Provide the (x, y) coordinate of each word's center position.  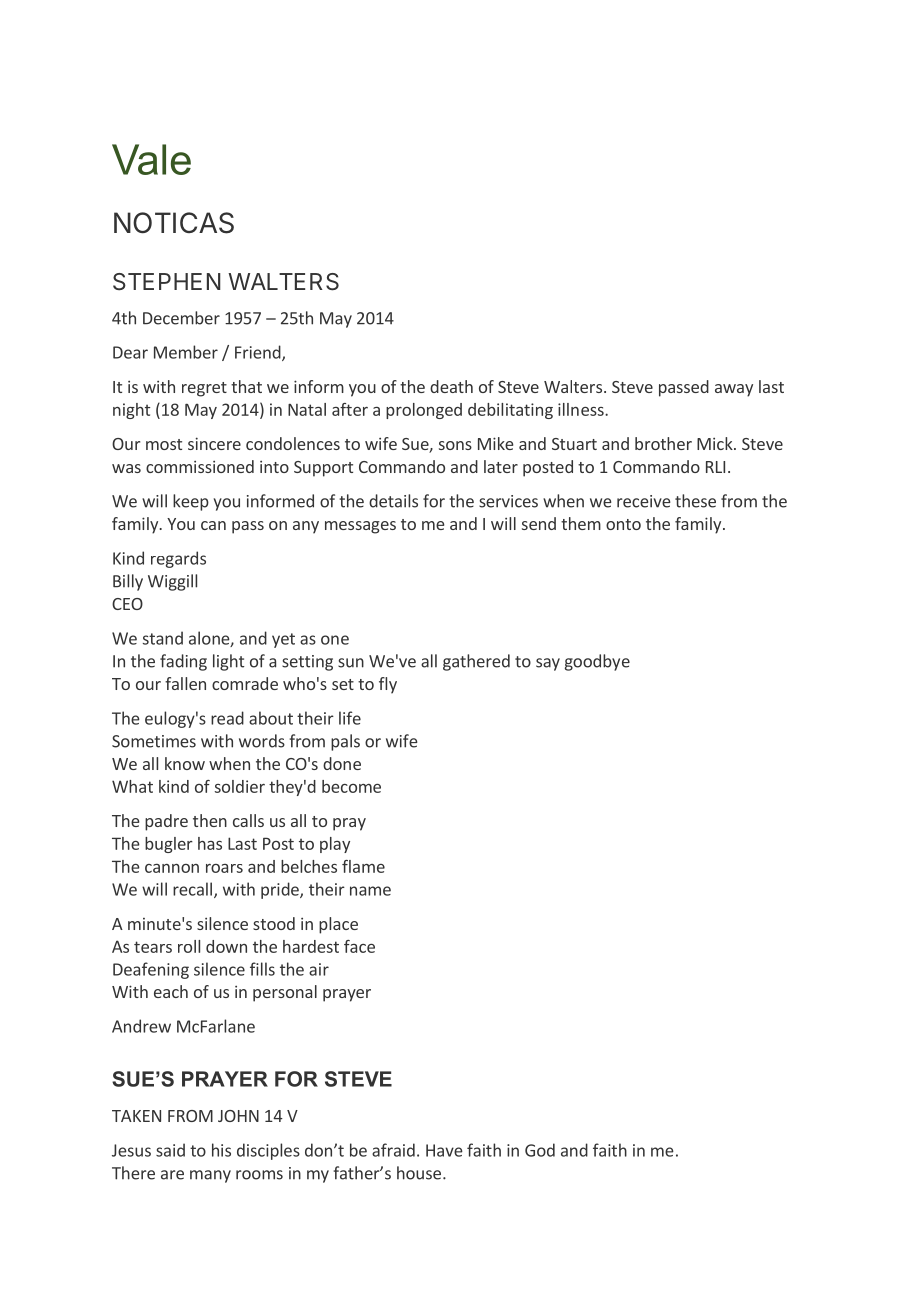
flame (363, 866)
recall (192, 889)
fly (388, 685)
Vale (151, 159)
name (370, 891)
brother (663, 443)
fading (183, 662)
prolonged (424, 411)
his (221, 1150)
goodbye (597, 662)
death (451, 386)
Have (444, 1150)
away (734, 390)
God (540, 1150)
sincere (214, 443)
